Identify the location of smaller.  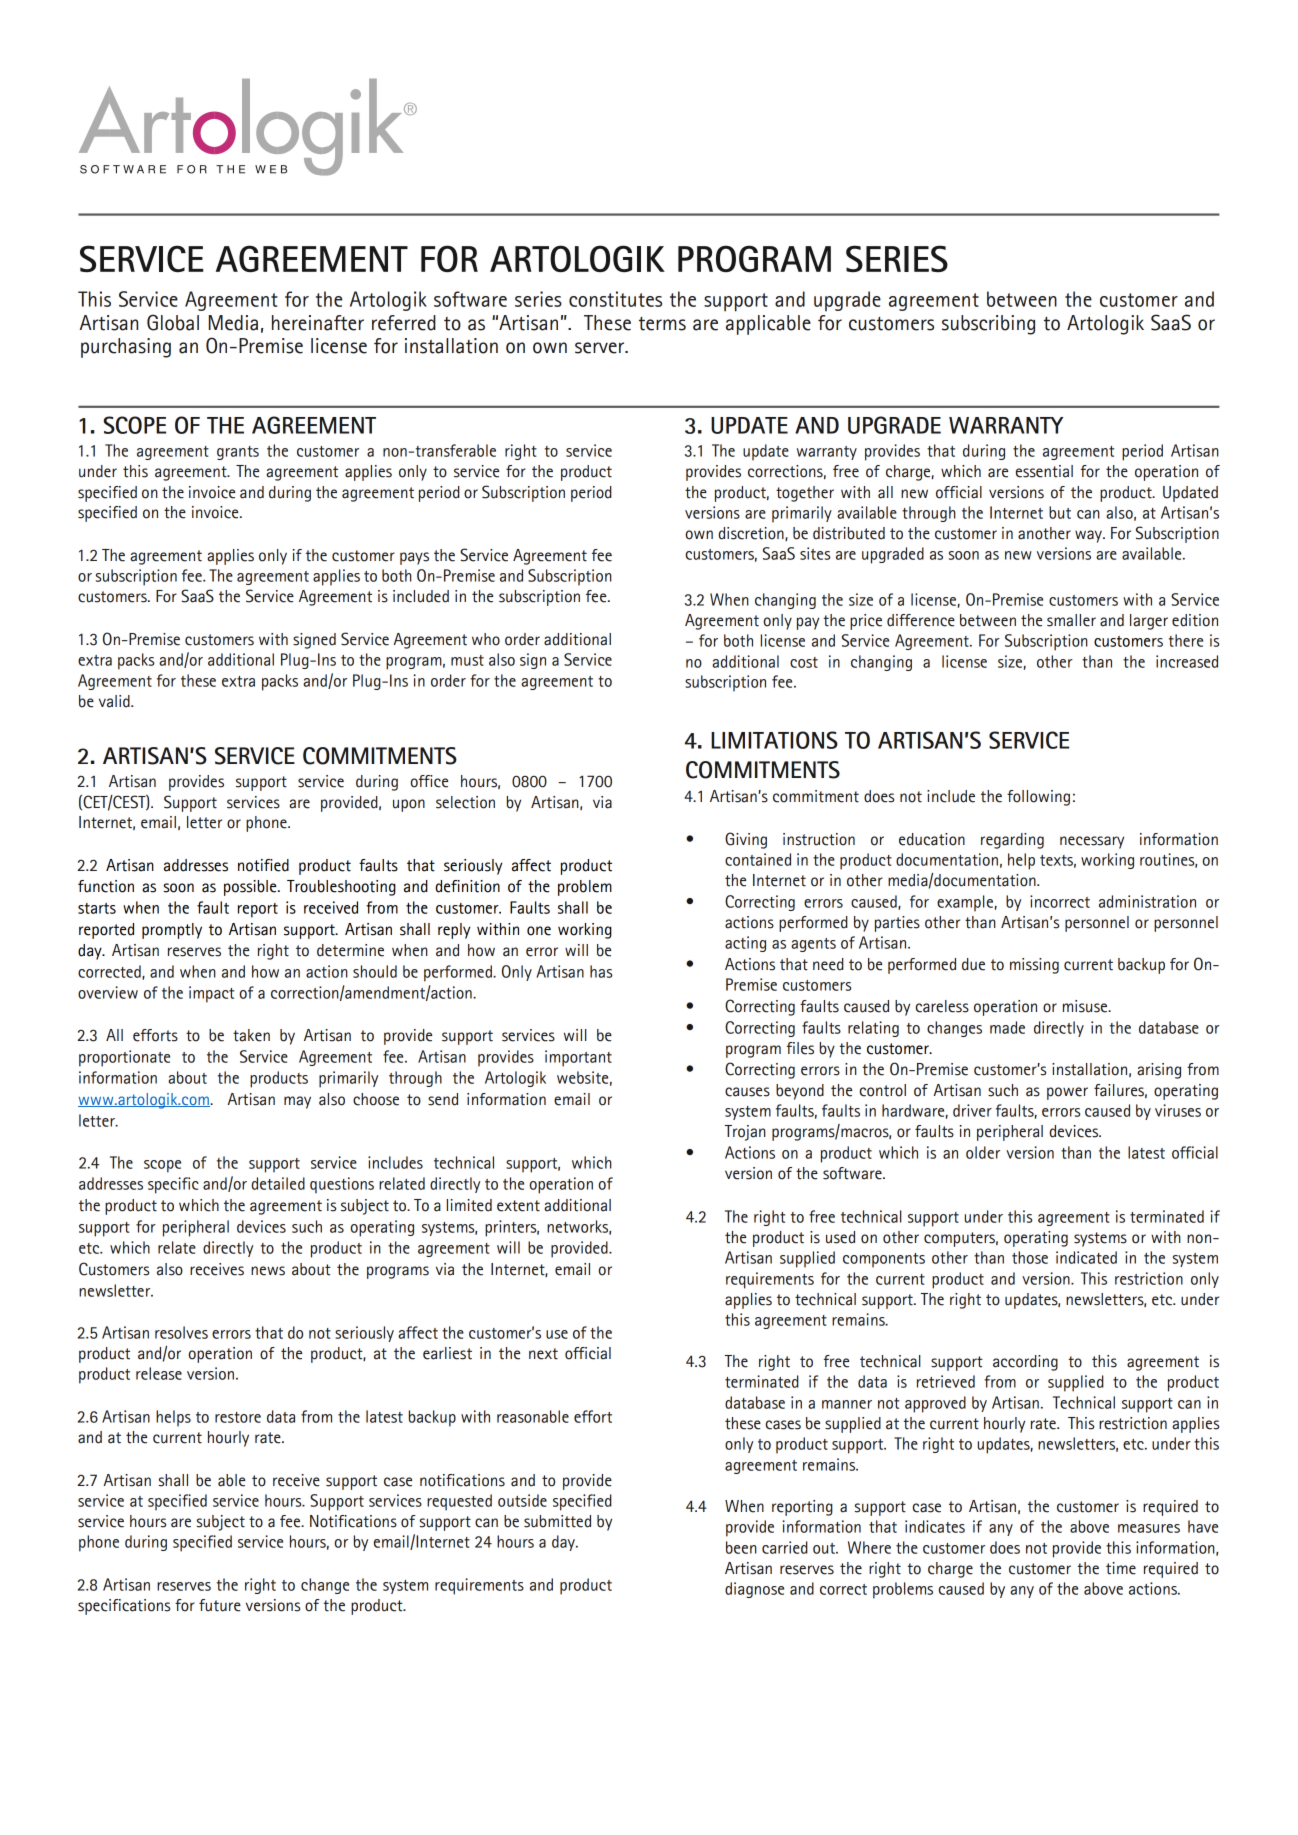
(1071, 620).
